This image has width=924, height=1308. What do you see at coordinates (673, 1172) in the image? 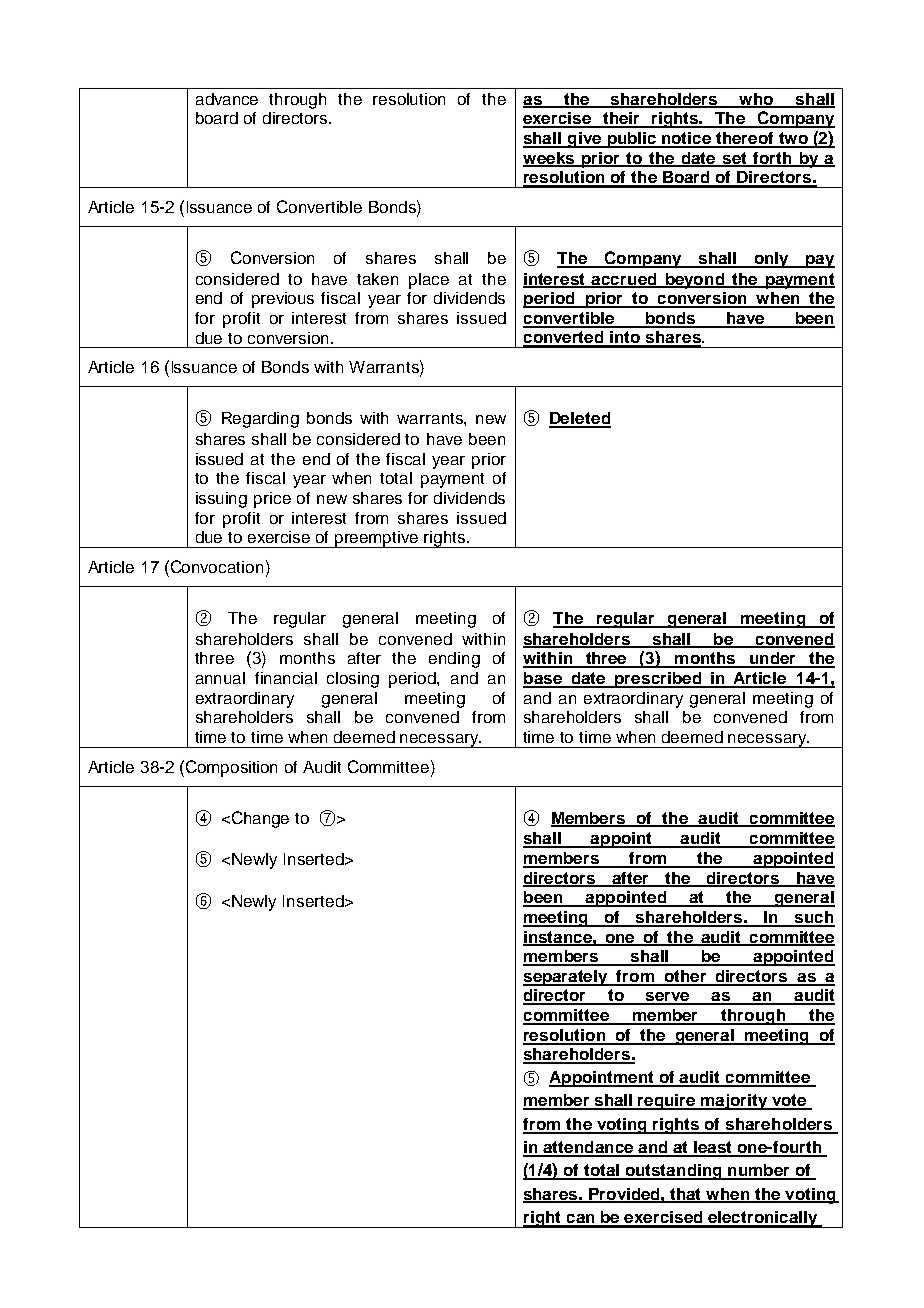
I see `outstanding` at bounding box center [673, 1172].
